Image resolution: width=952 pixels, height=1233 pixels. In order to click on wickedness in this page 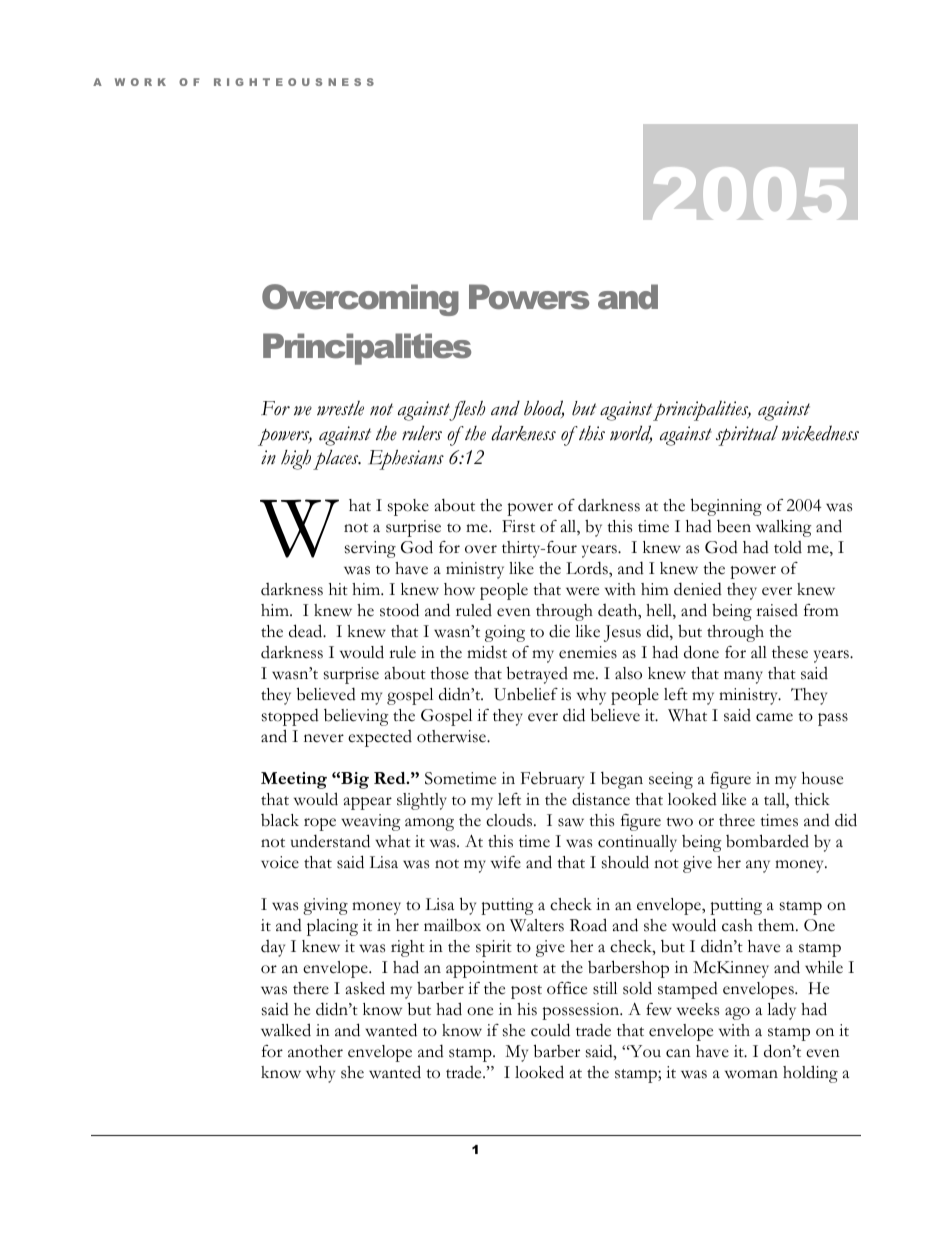, I will do `click(820, 433)`.
